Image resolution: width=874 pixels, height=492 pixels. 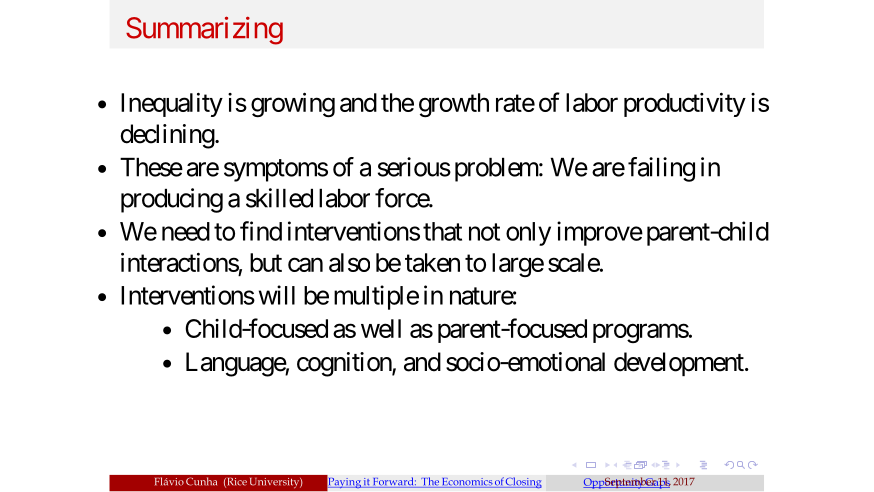 What do you see at coordinates (432, 262) in the image?
I see `taken` at bounding box center [432, 262].
